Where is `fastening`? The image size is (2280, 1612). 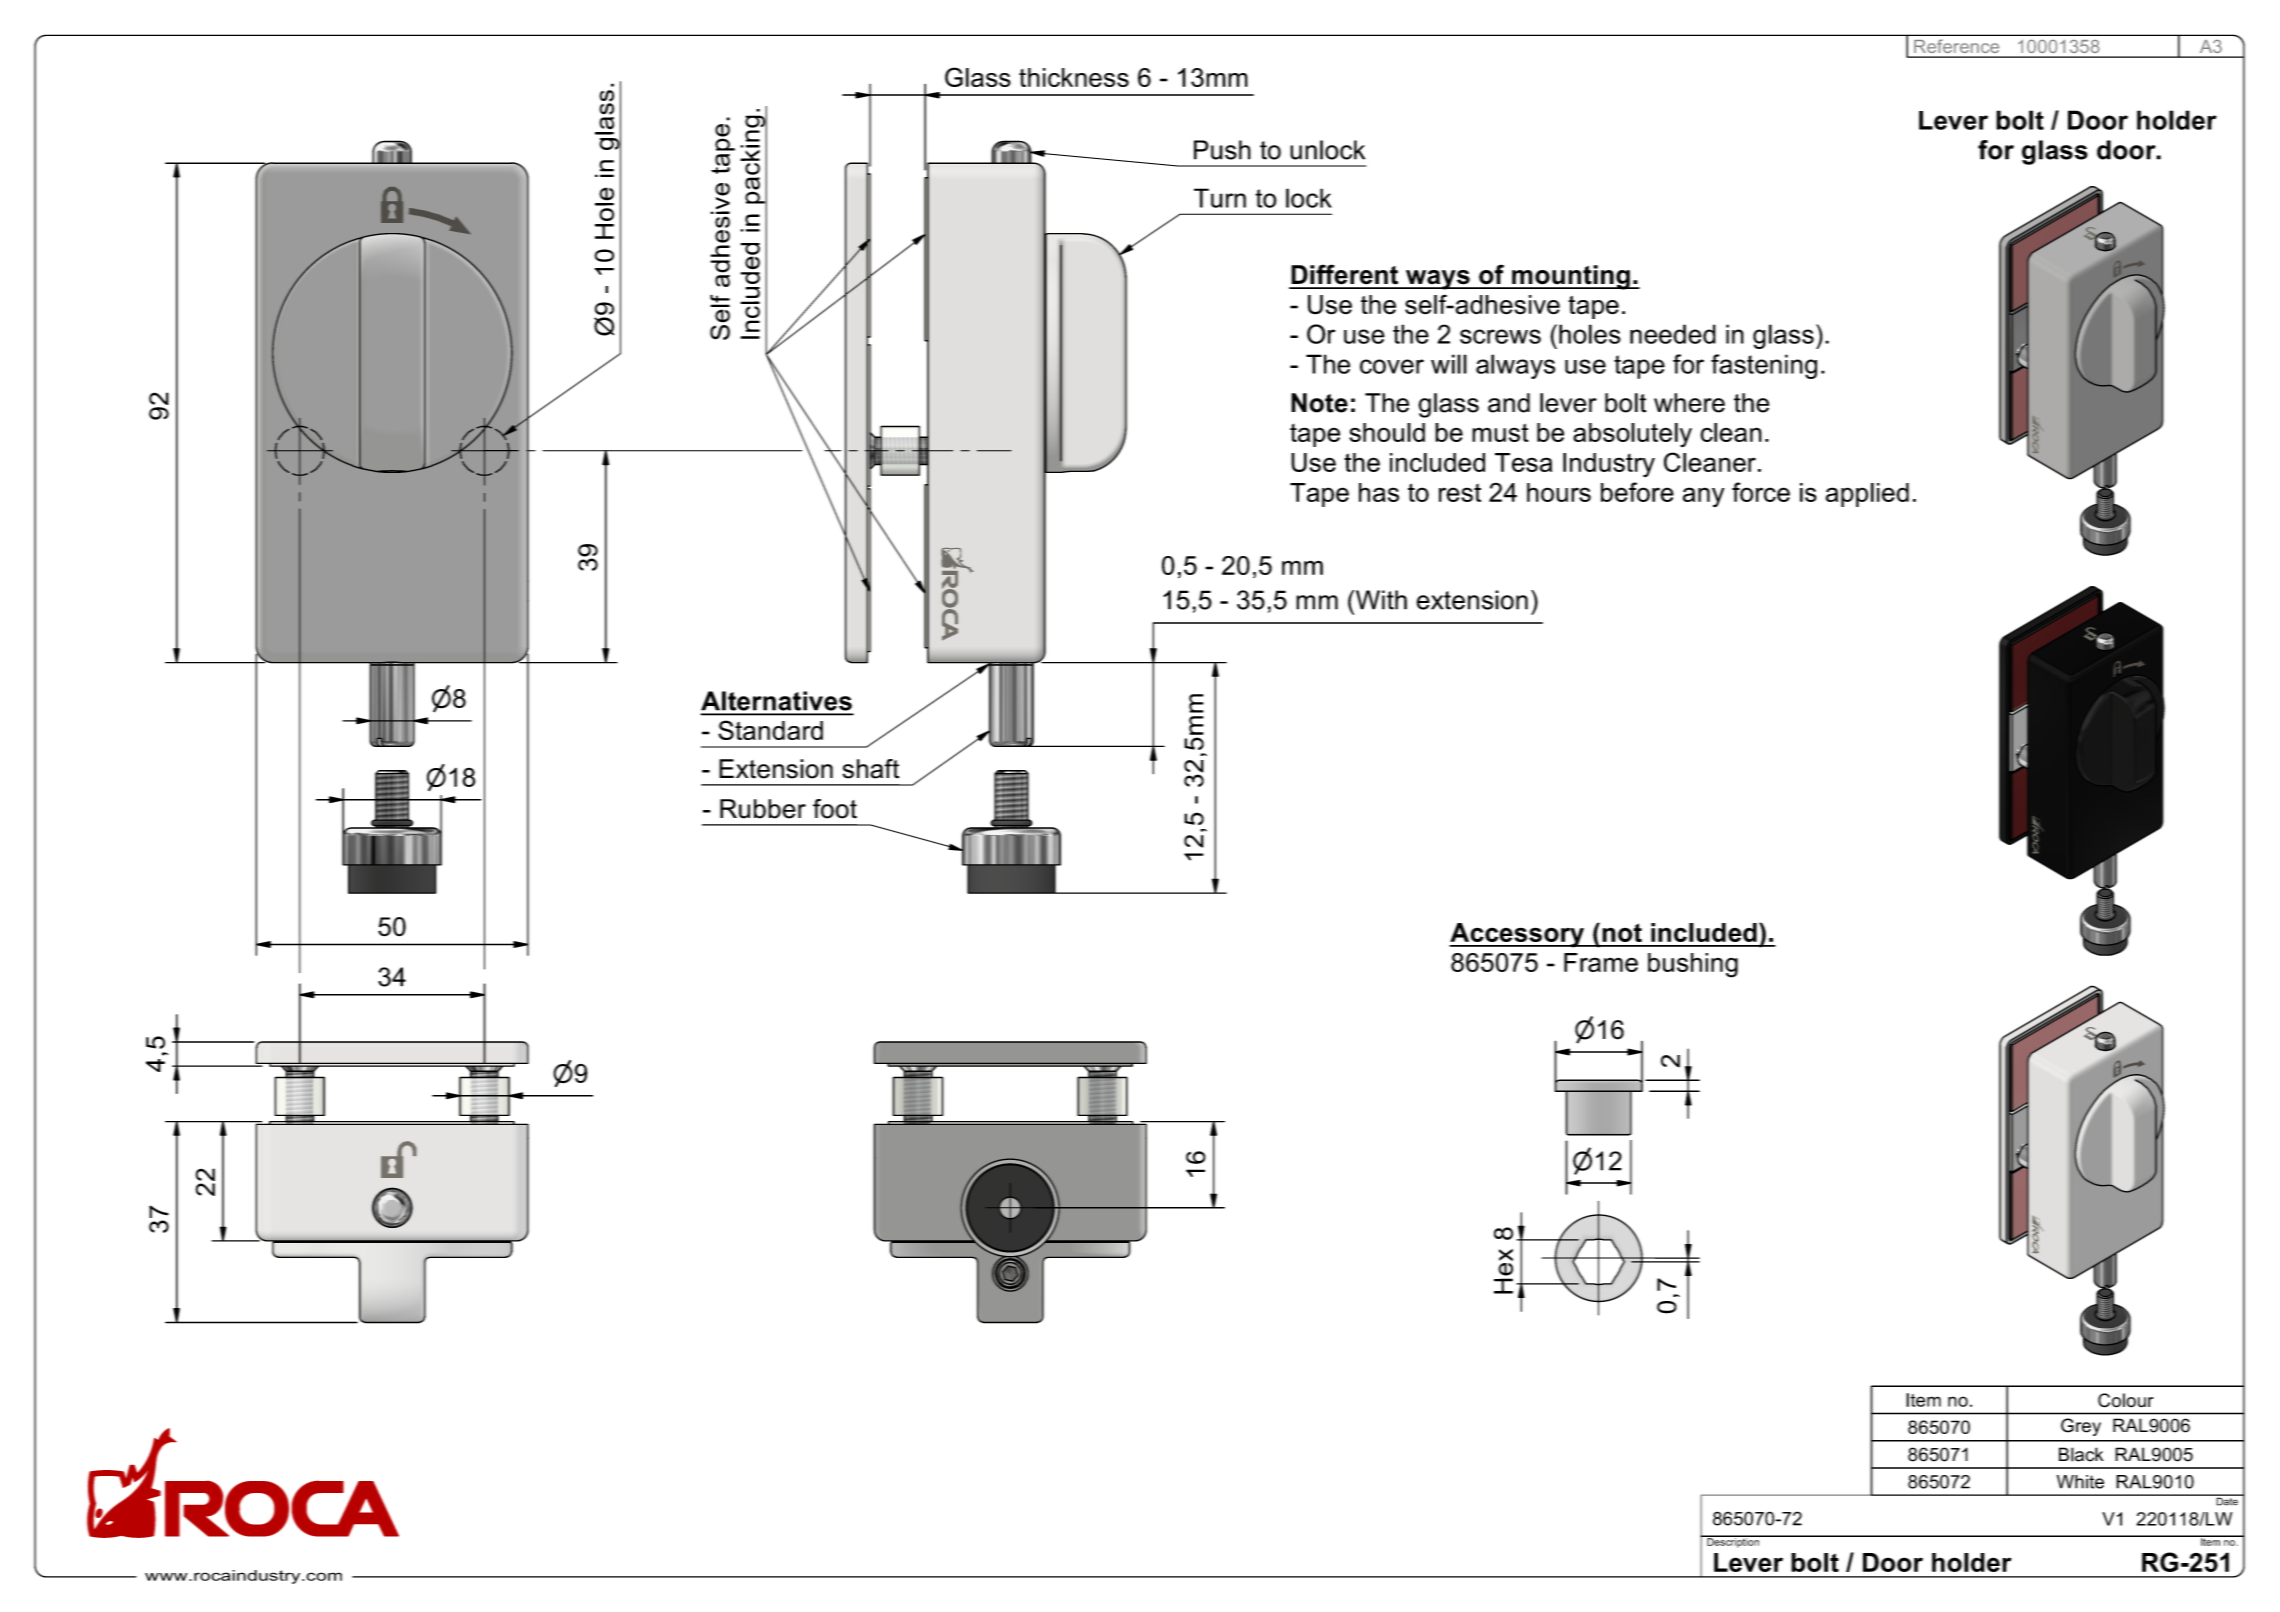 fastening is located at coordinates (1764, 366).
